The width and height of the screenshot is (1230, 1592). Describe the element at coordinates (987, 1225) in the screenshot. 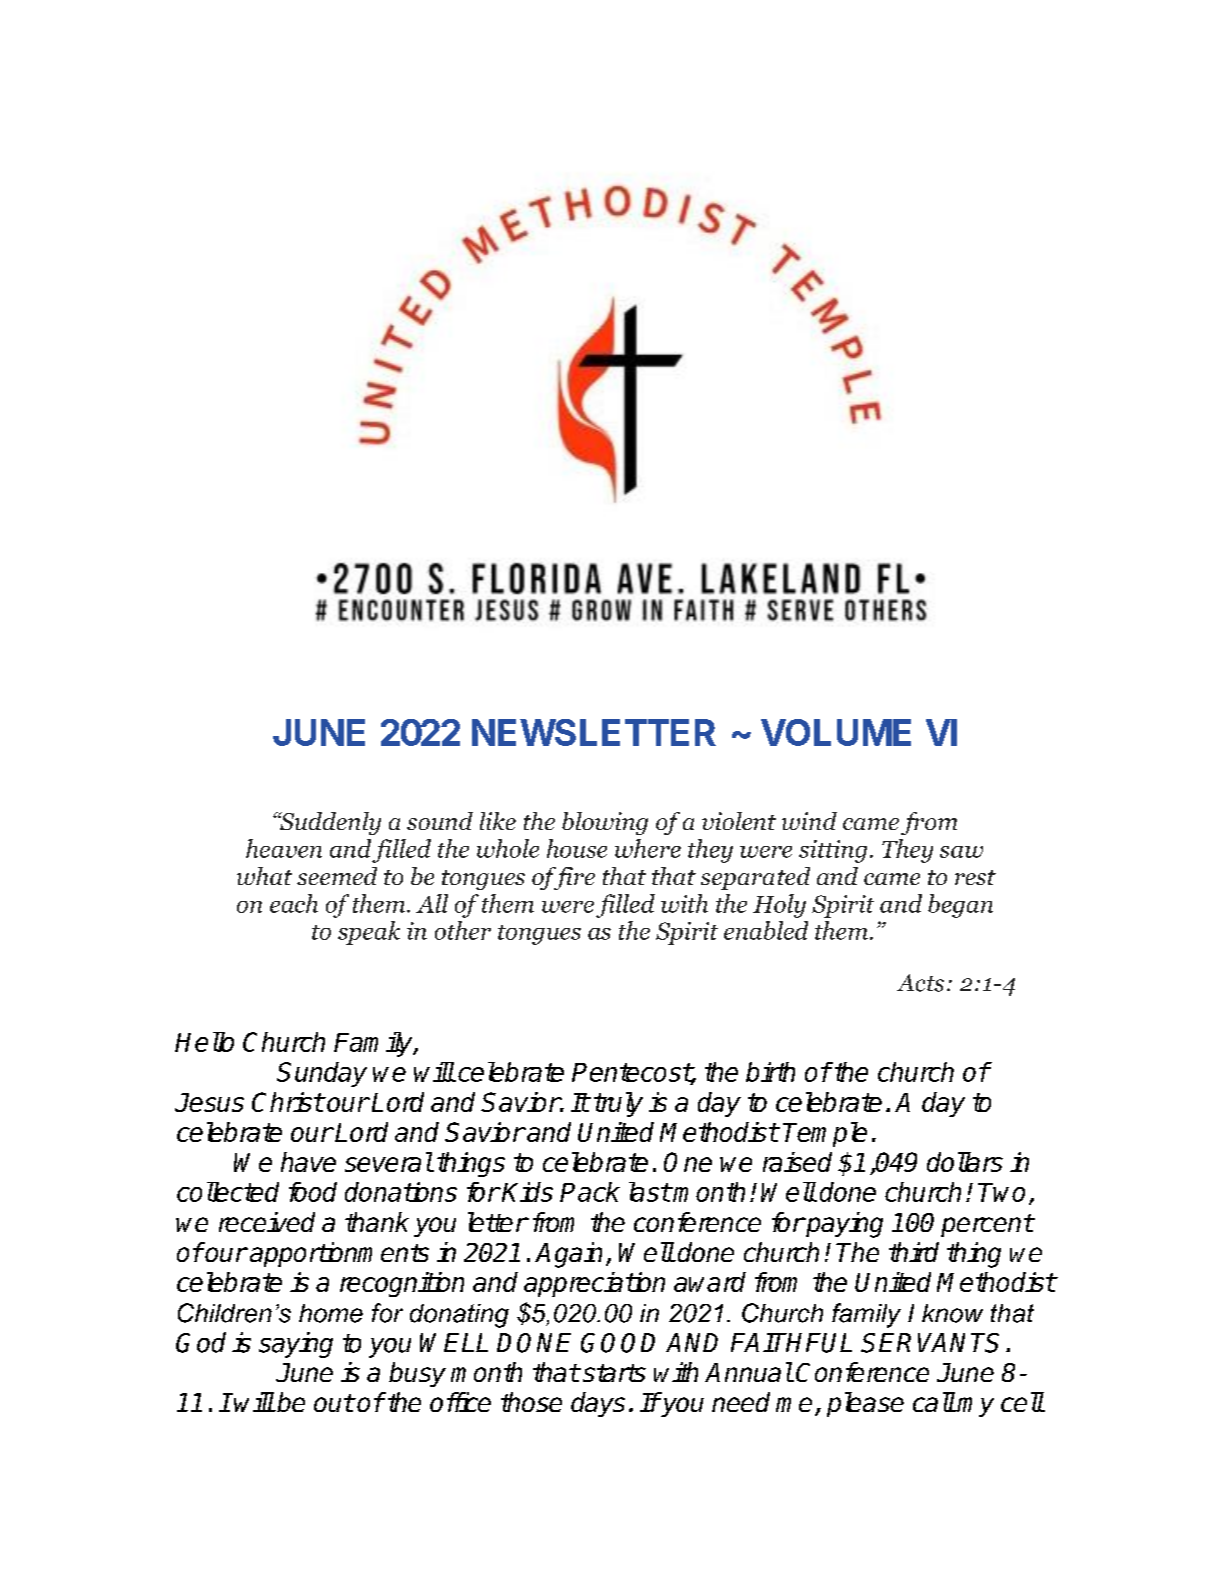

I see `percent` at that location.
